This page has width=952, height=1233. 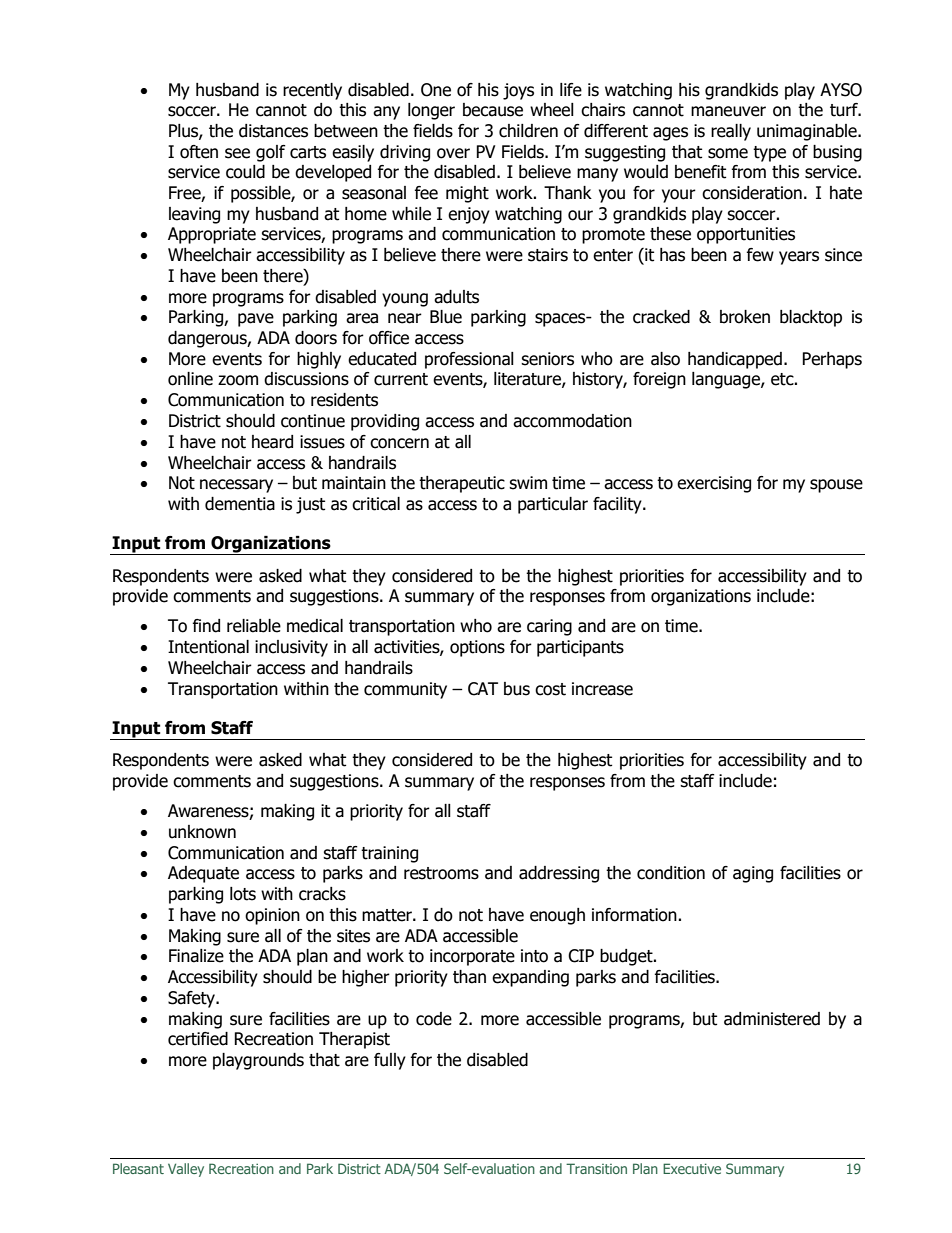 I want to click on Executive, so click(x=692, y=1168).
